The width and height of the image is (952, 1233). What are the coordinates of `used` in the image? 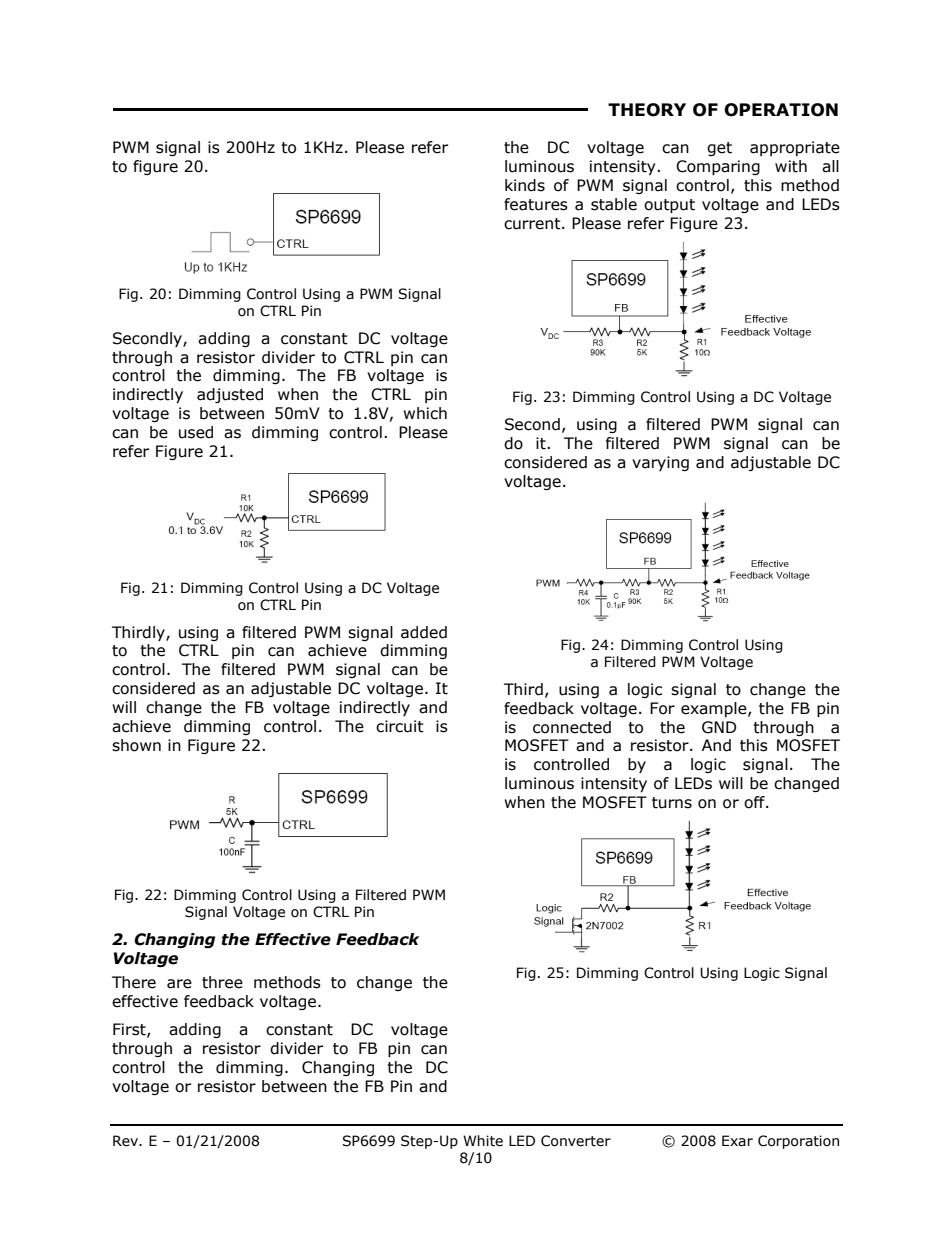 It's located at (196, 432).
